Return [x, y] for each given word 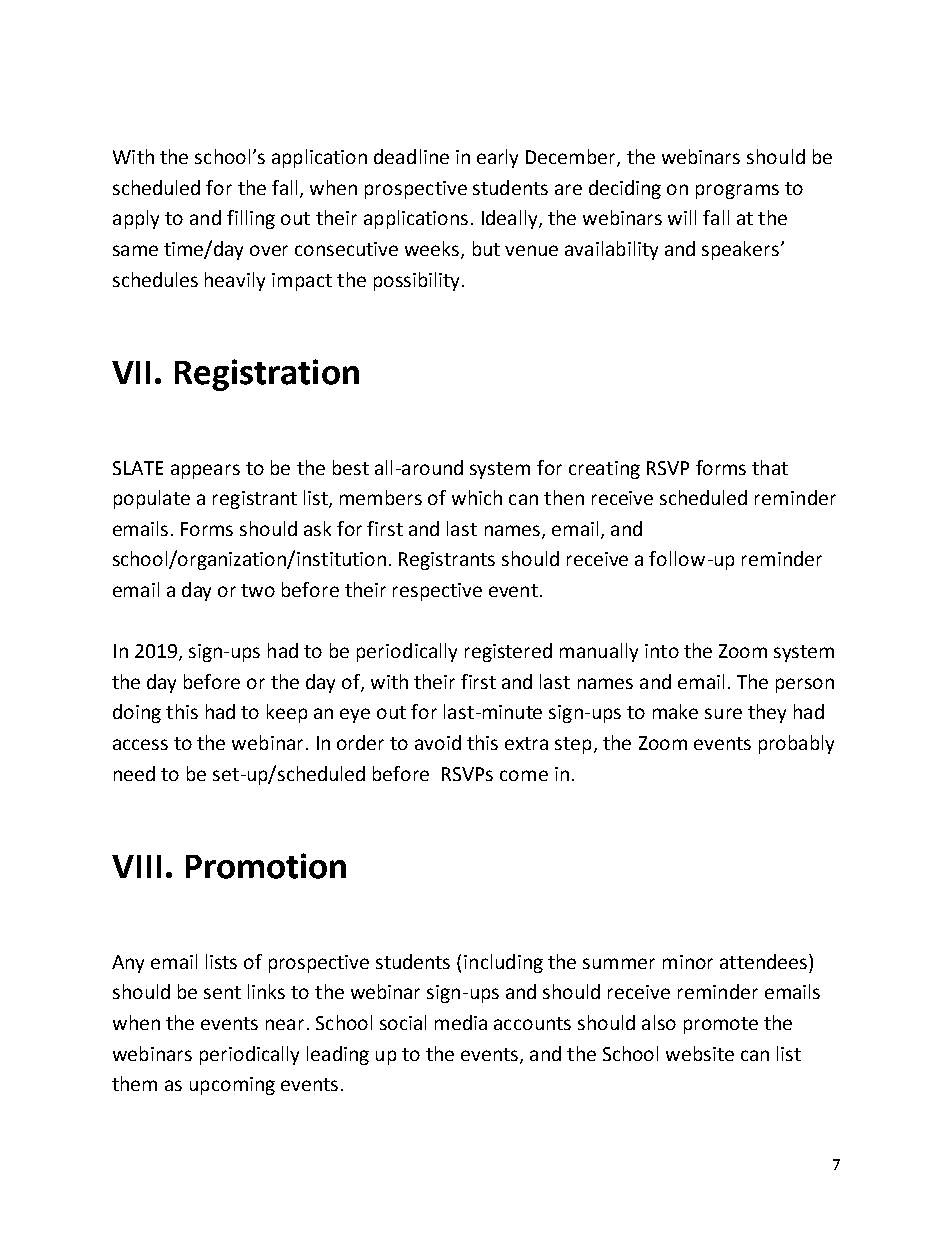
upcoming [232, 1086]
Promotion [266, 866]
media [461, 1022]
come [524, 775]
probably [796, 744]
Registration [267, 375]
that [770, 467]
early [497, 158]
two [258, 590]
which [477, 497]
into [662, 651]
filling [251, 219]
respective [437, 592]
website [700, 1053]
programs [737, 191]
